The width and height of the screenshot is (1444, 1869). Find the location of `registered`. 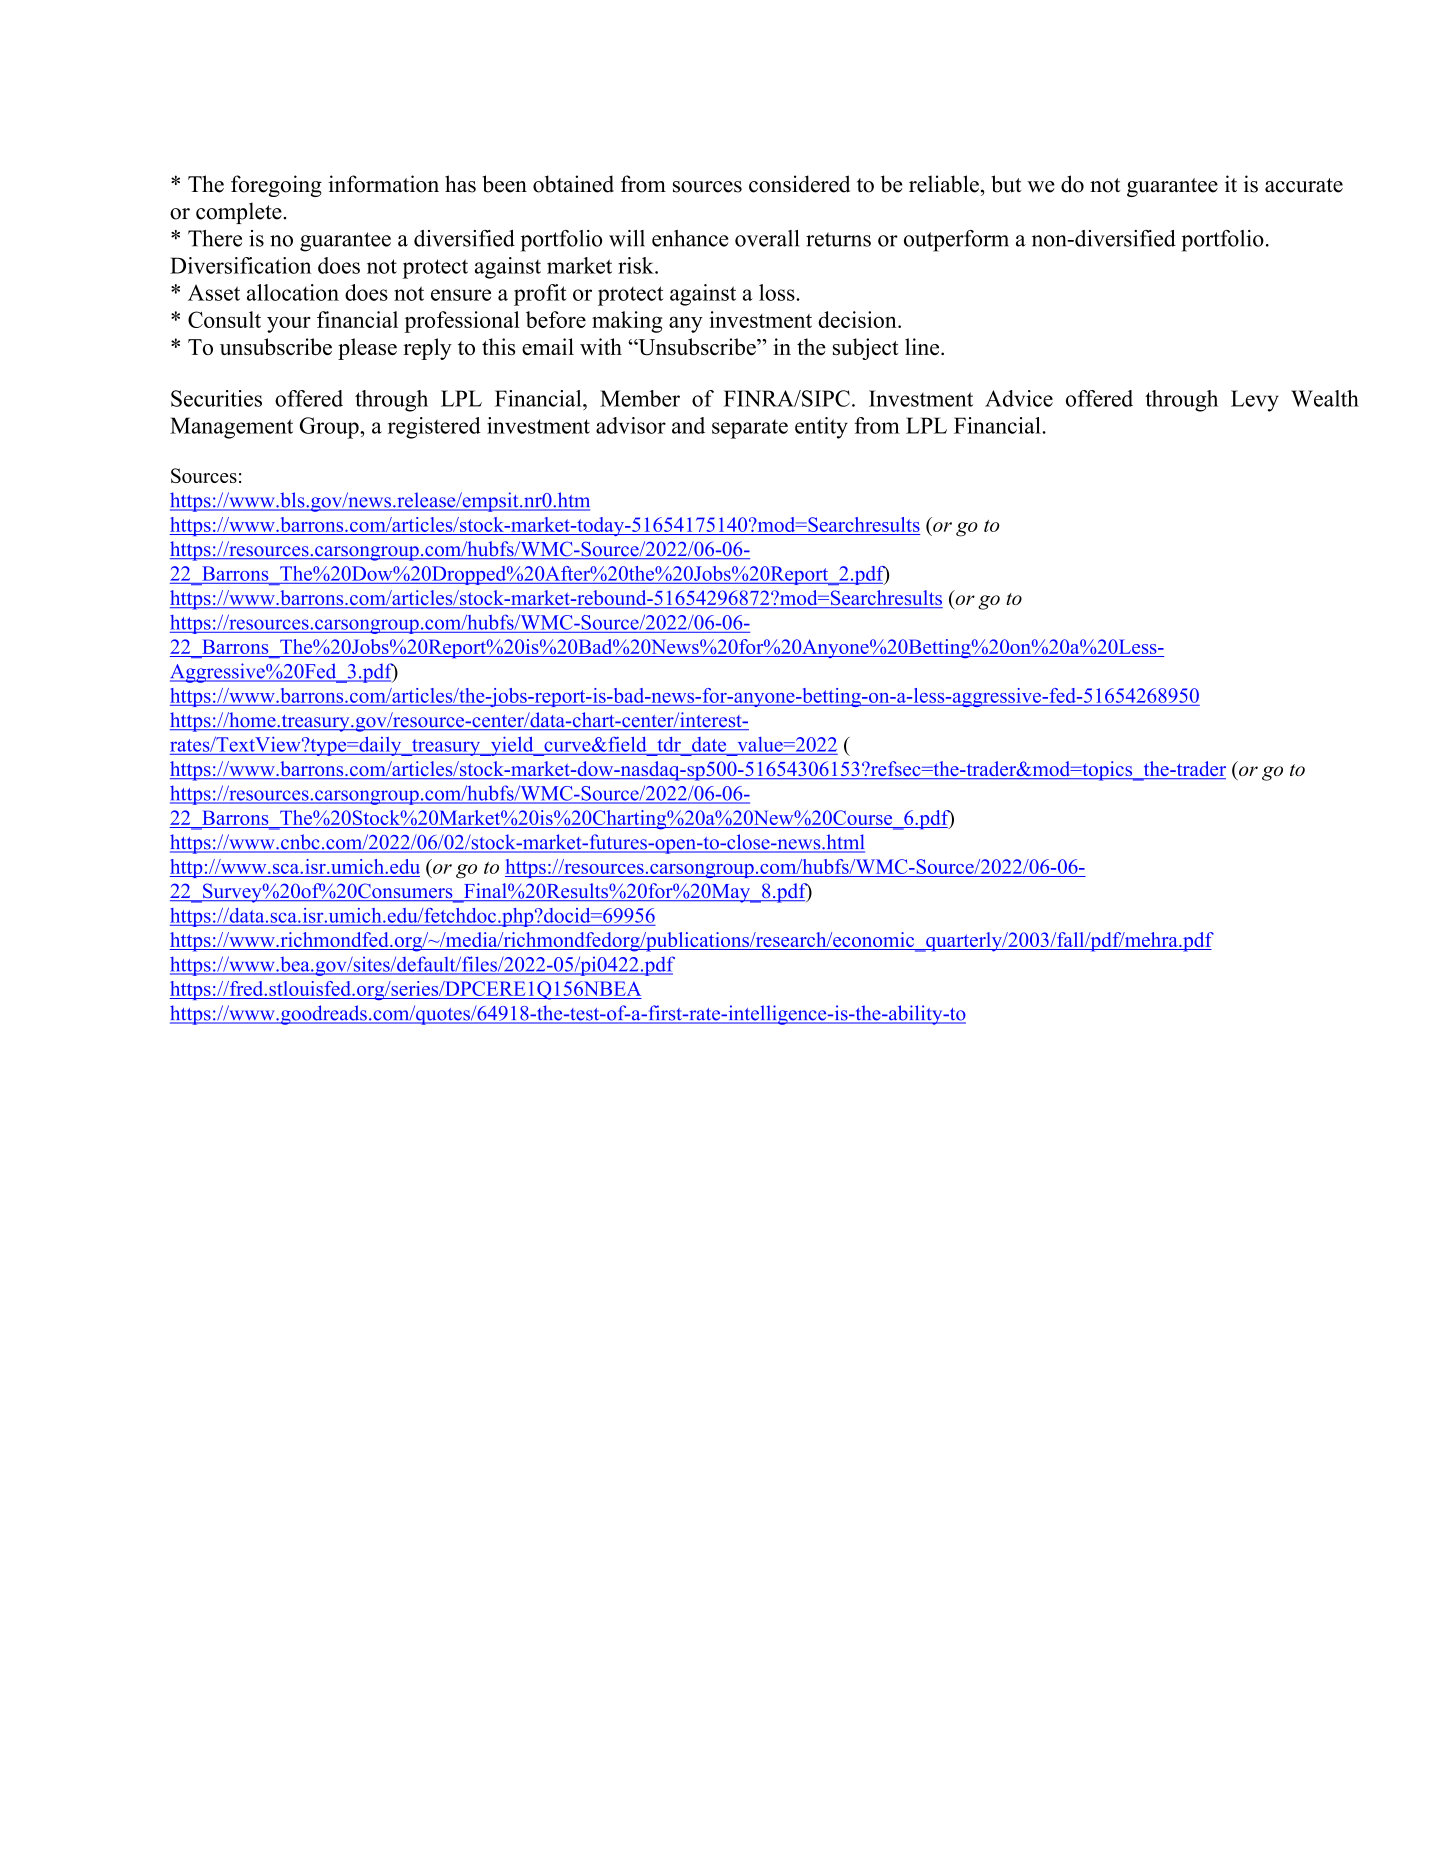

registered is located at coordinates (434, 428).
